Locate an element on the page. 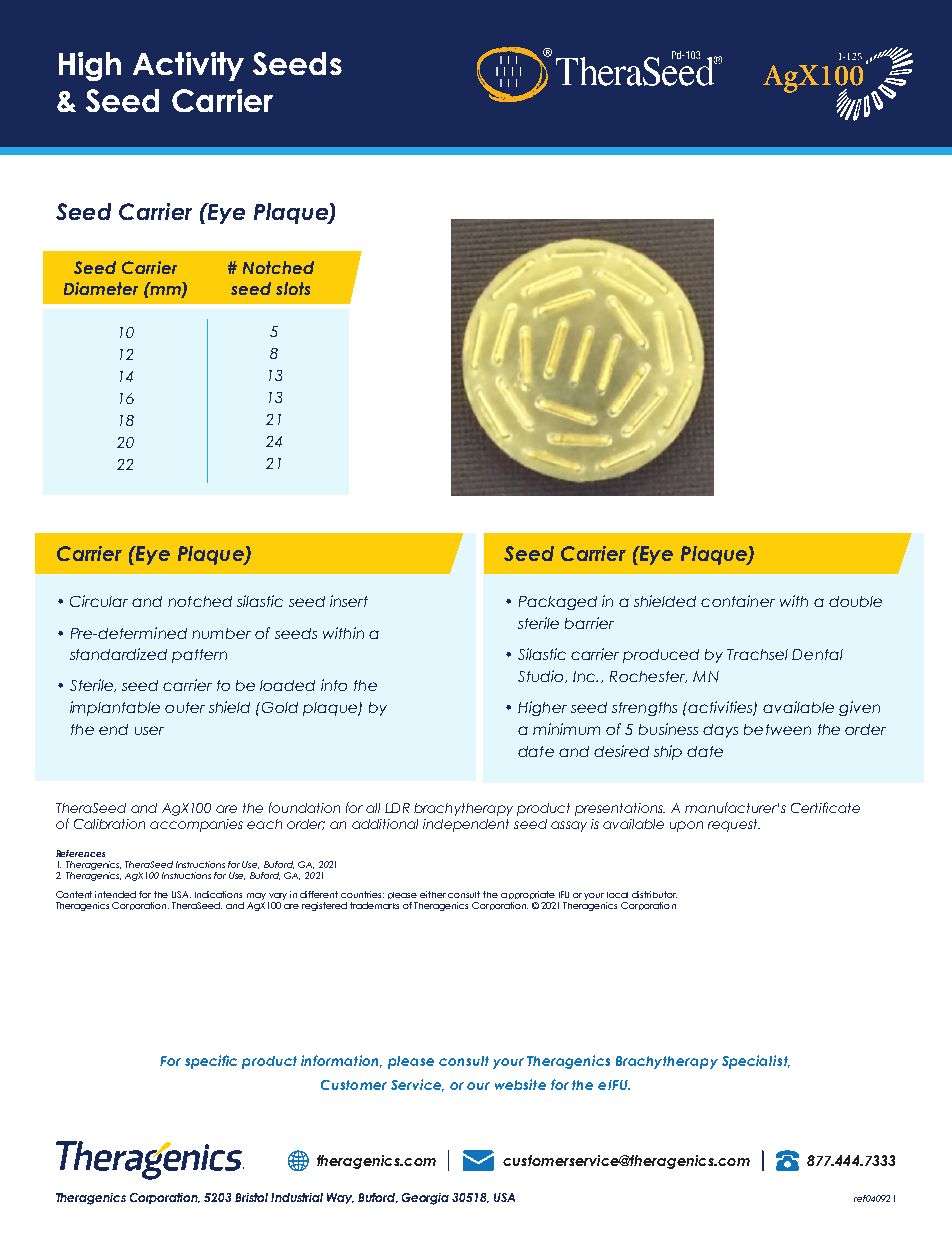 This page has height=1233, width=952. container is located at coordinates (738, 601).
